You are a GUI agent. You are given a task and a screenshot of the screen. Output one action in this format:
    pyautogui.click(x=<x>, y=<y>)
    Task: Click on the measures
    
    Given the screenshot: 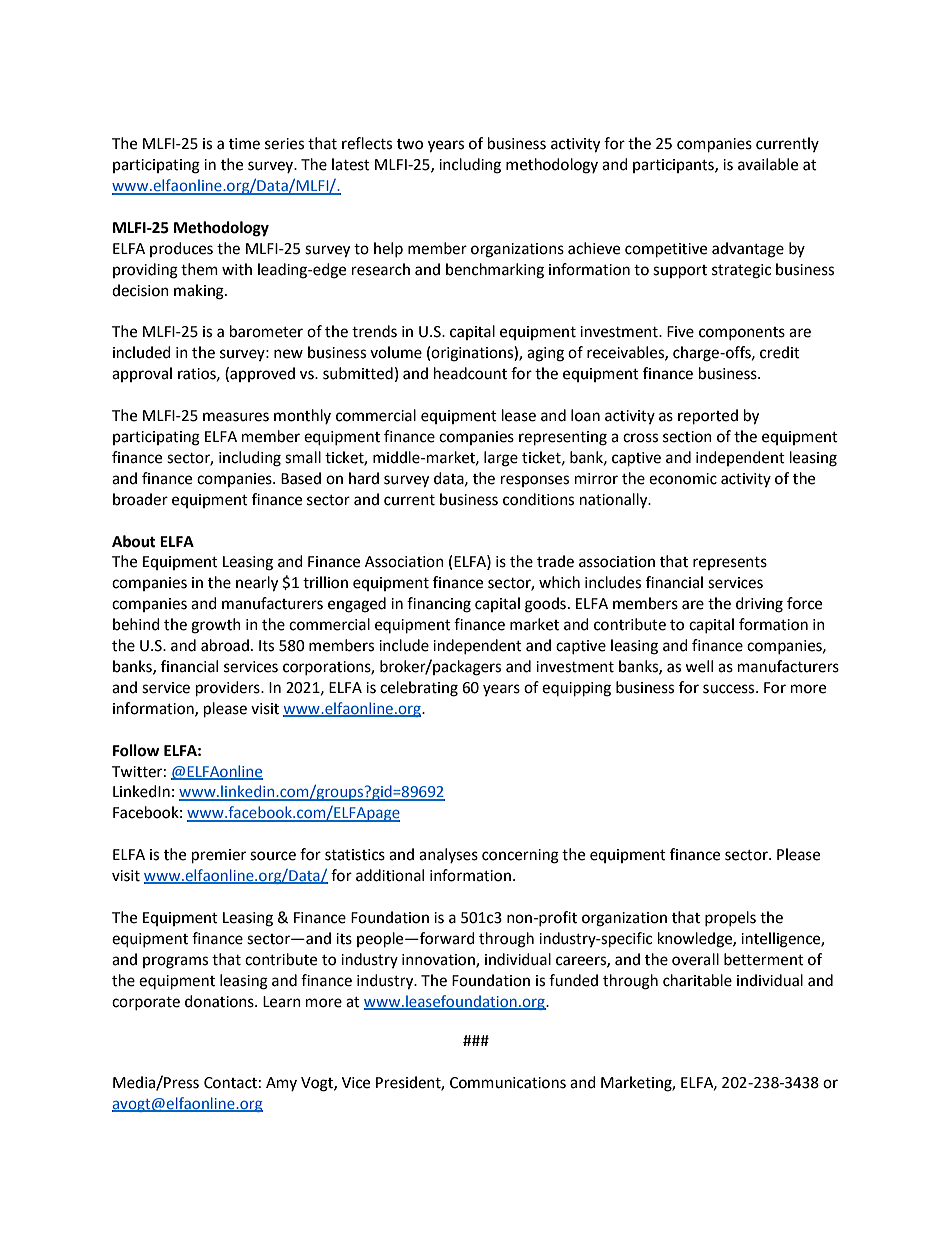 What is the action you would take?
    pyautogui.click(x=236, y=417)
